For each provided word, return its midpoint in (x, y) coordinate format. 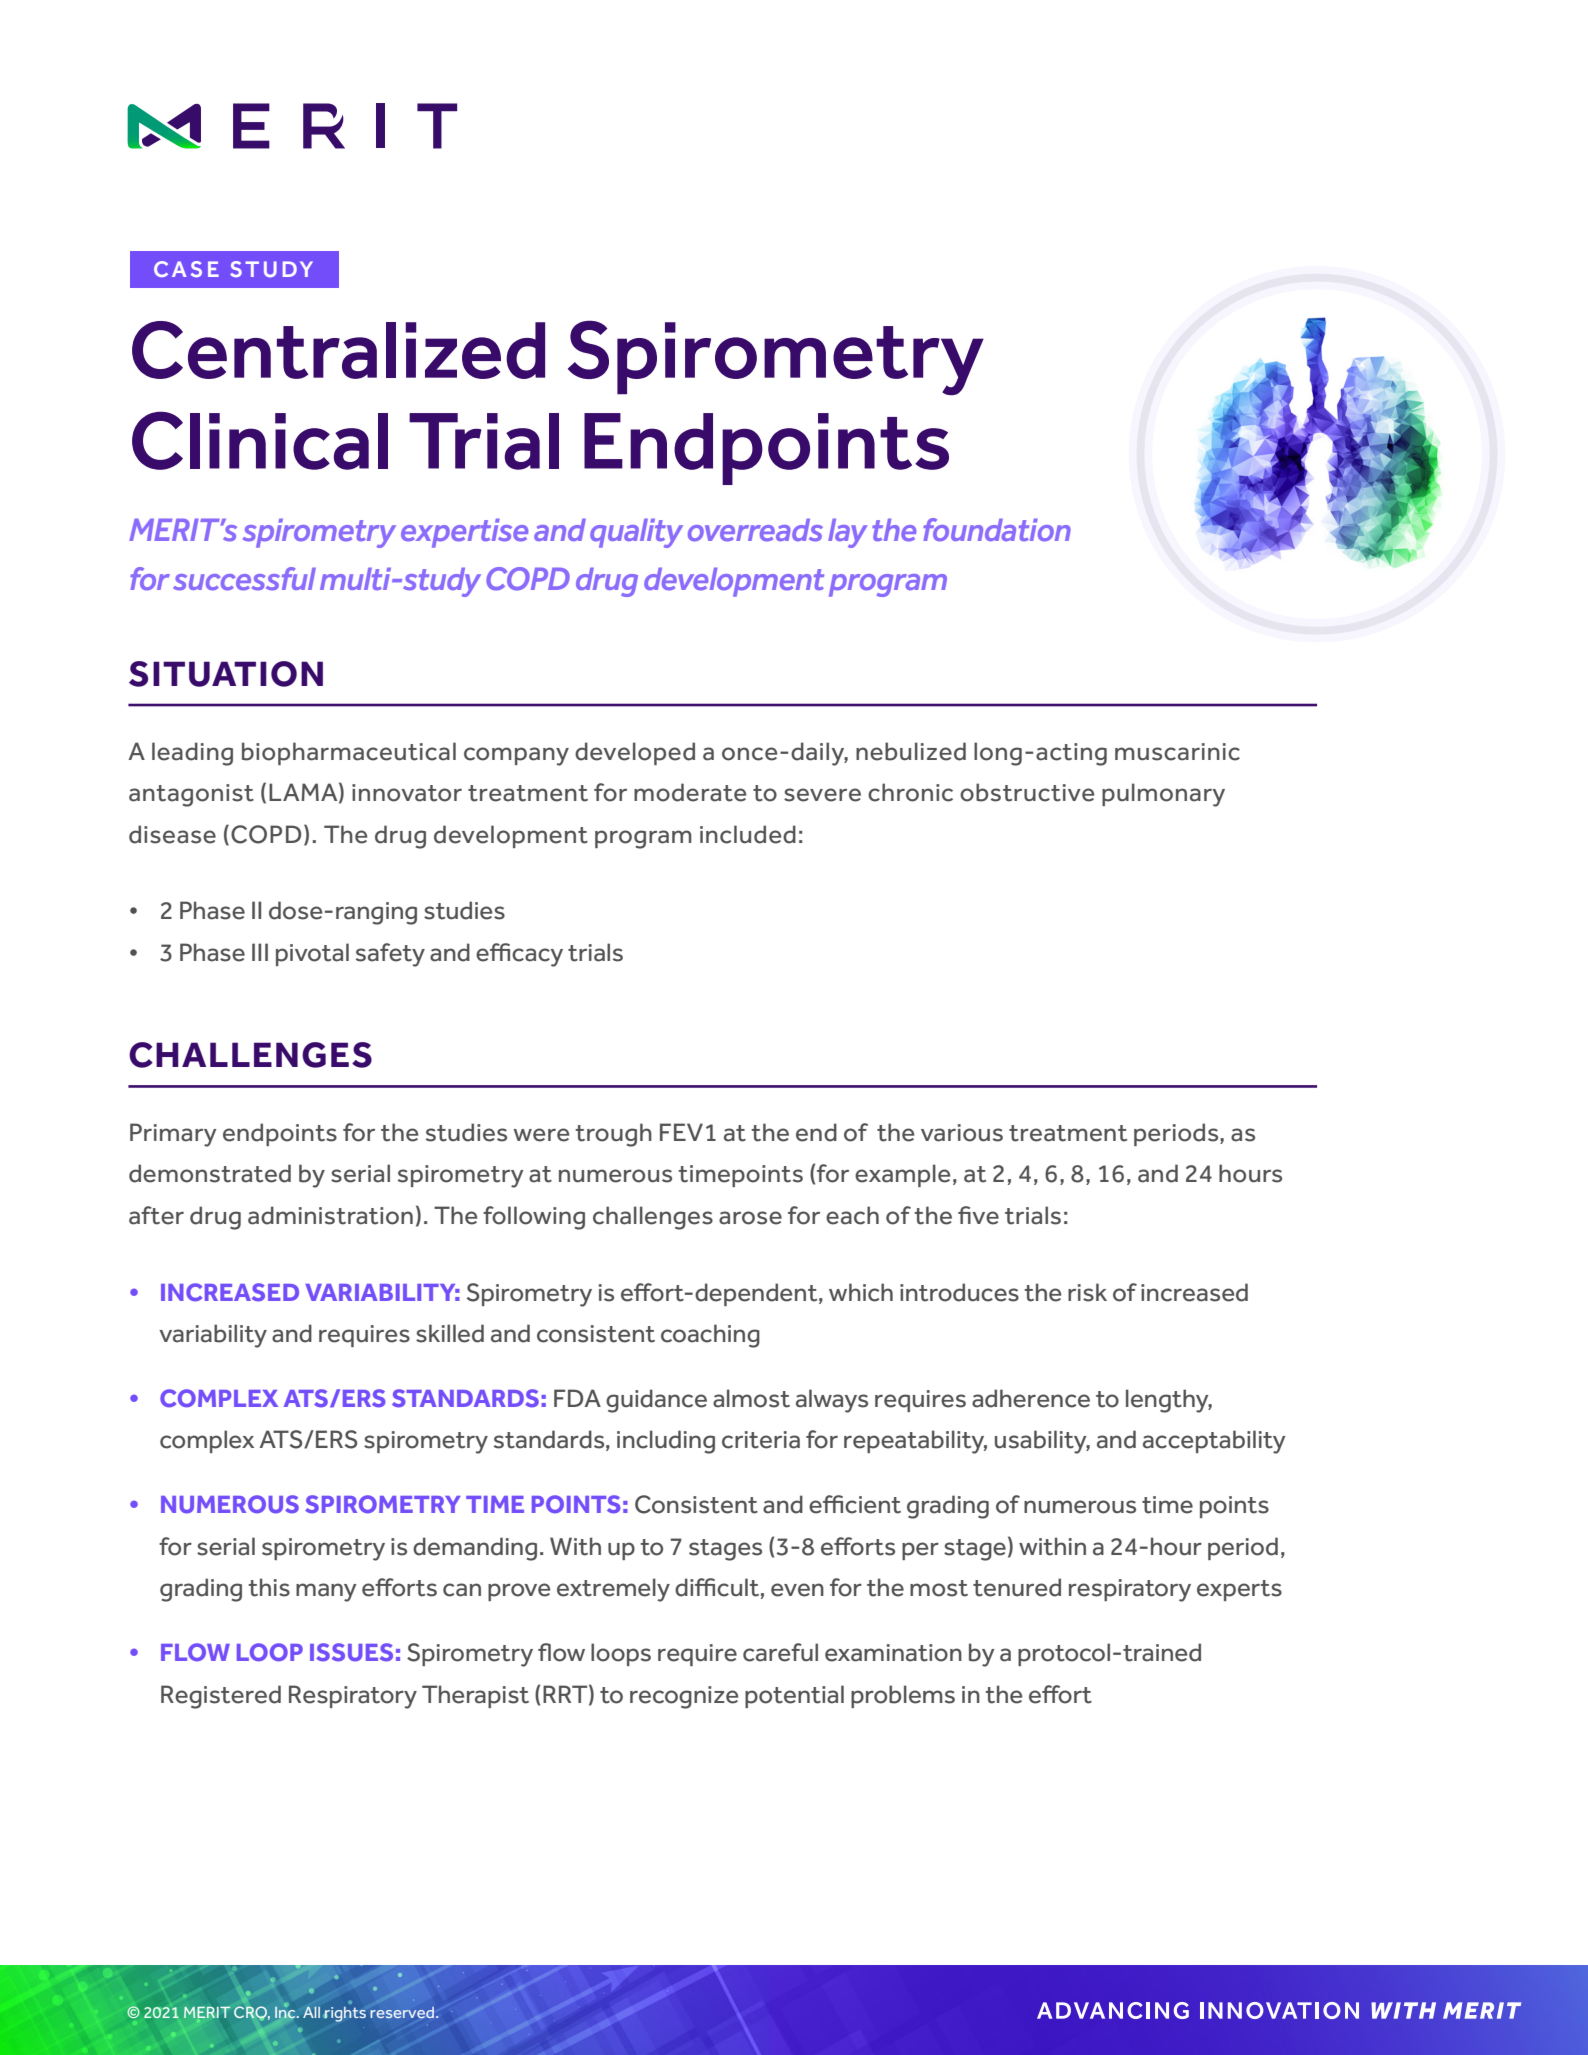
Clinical (260, 440)
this (269, 1587)
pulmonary (1163, 795)
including (666, 1442)
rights (345, 2014)
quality (636, 533)
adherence (1031, 1398)
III (260, 952)
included (748, 834)
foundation (997, 530)
